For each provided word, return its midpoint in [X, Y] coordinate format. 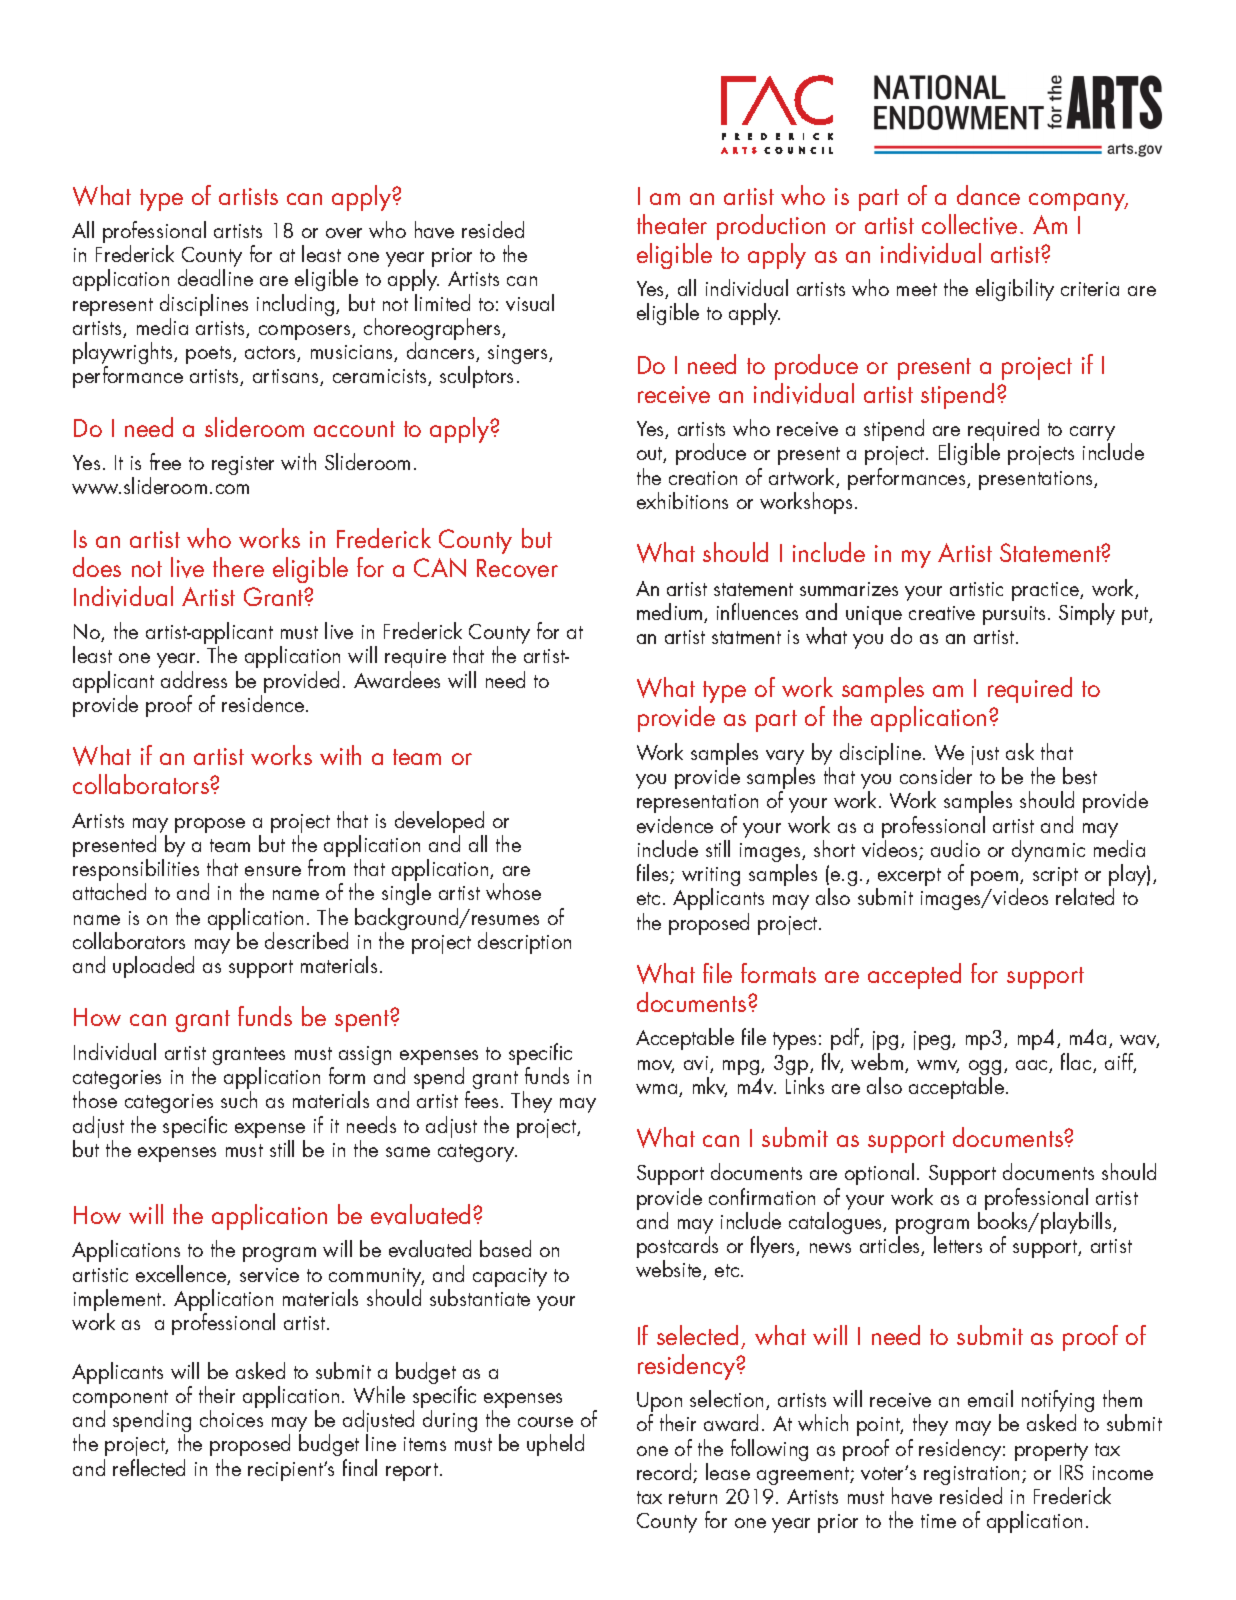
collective [969, 224]
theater [672, 224]
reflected [149, 1467]
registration [971, 1477]
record [665, 1473]
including [297, 305]
